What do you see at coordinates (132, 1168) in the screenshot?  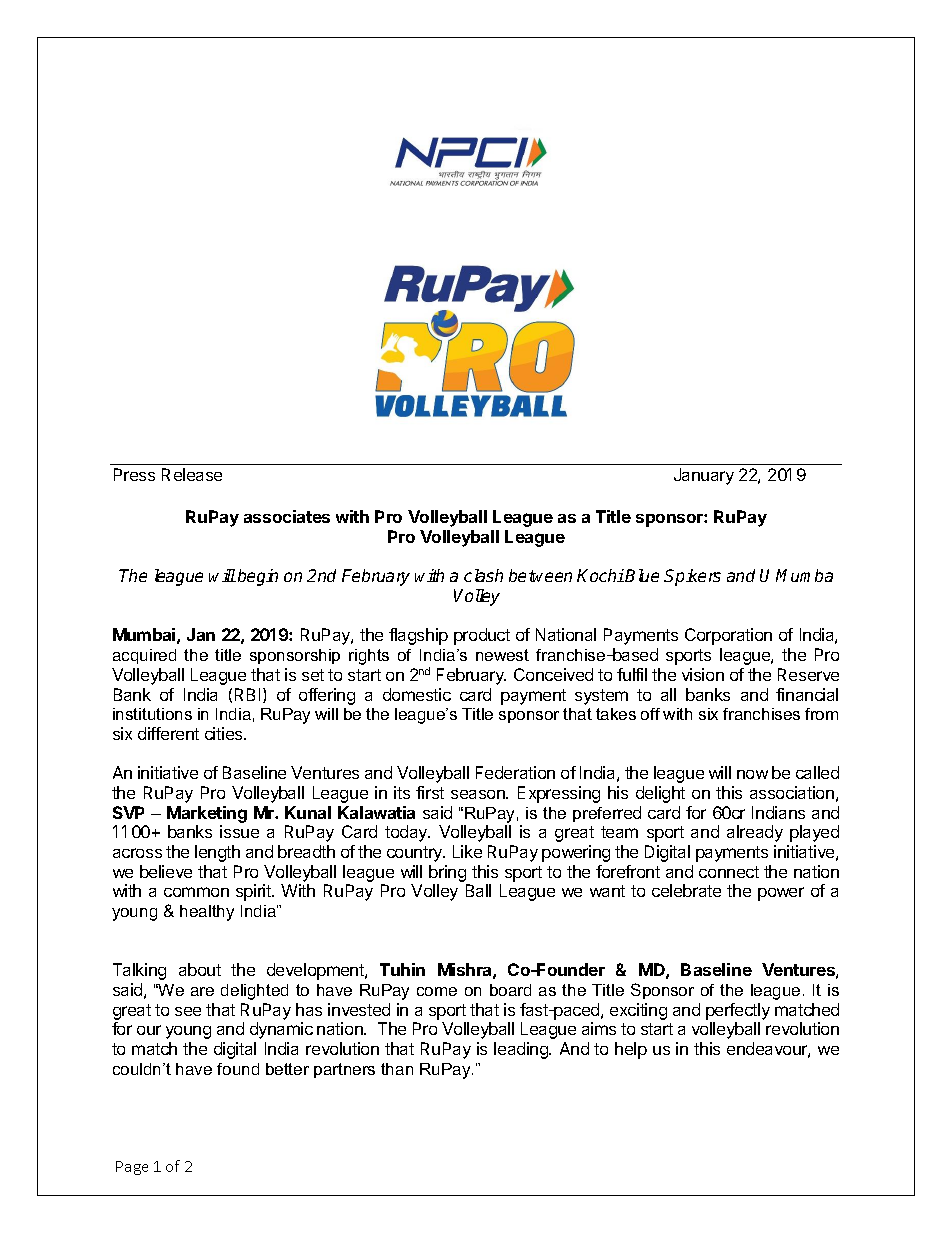 I see `Page` at bounding box center [132, 1168].
